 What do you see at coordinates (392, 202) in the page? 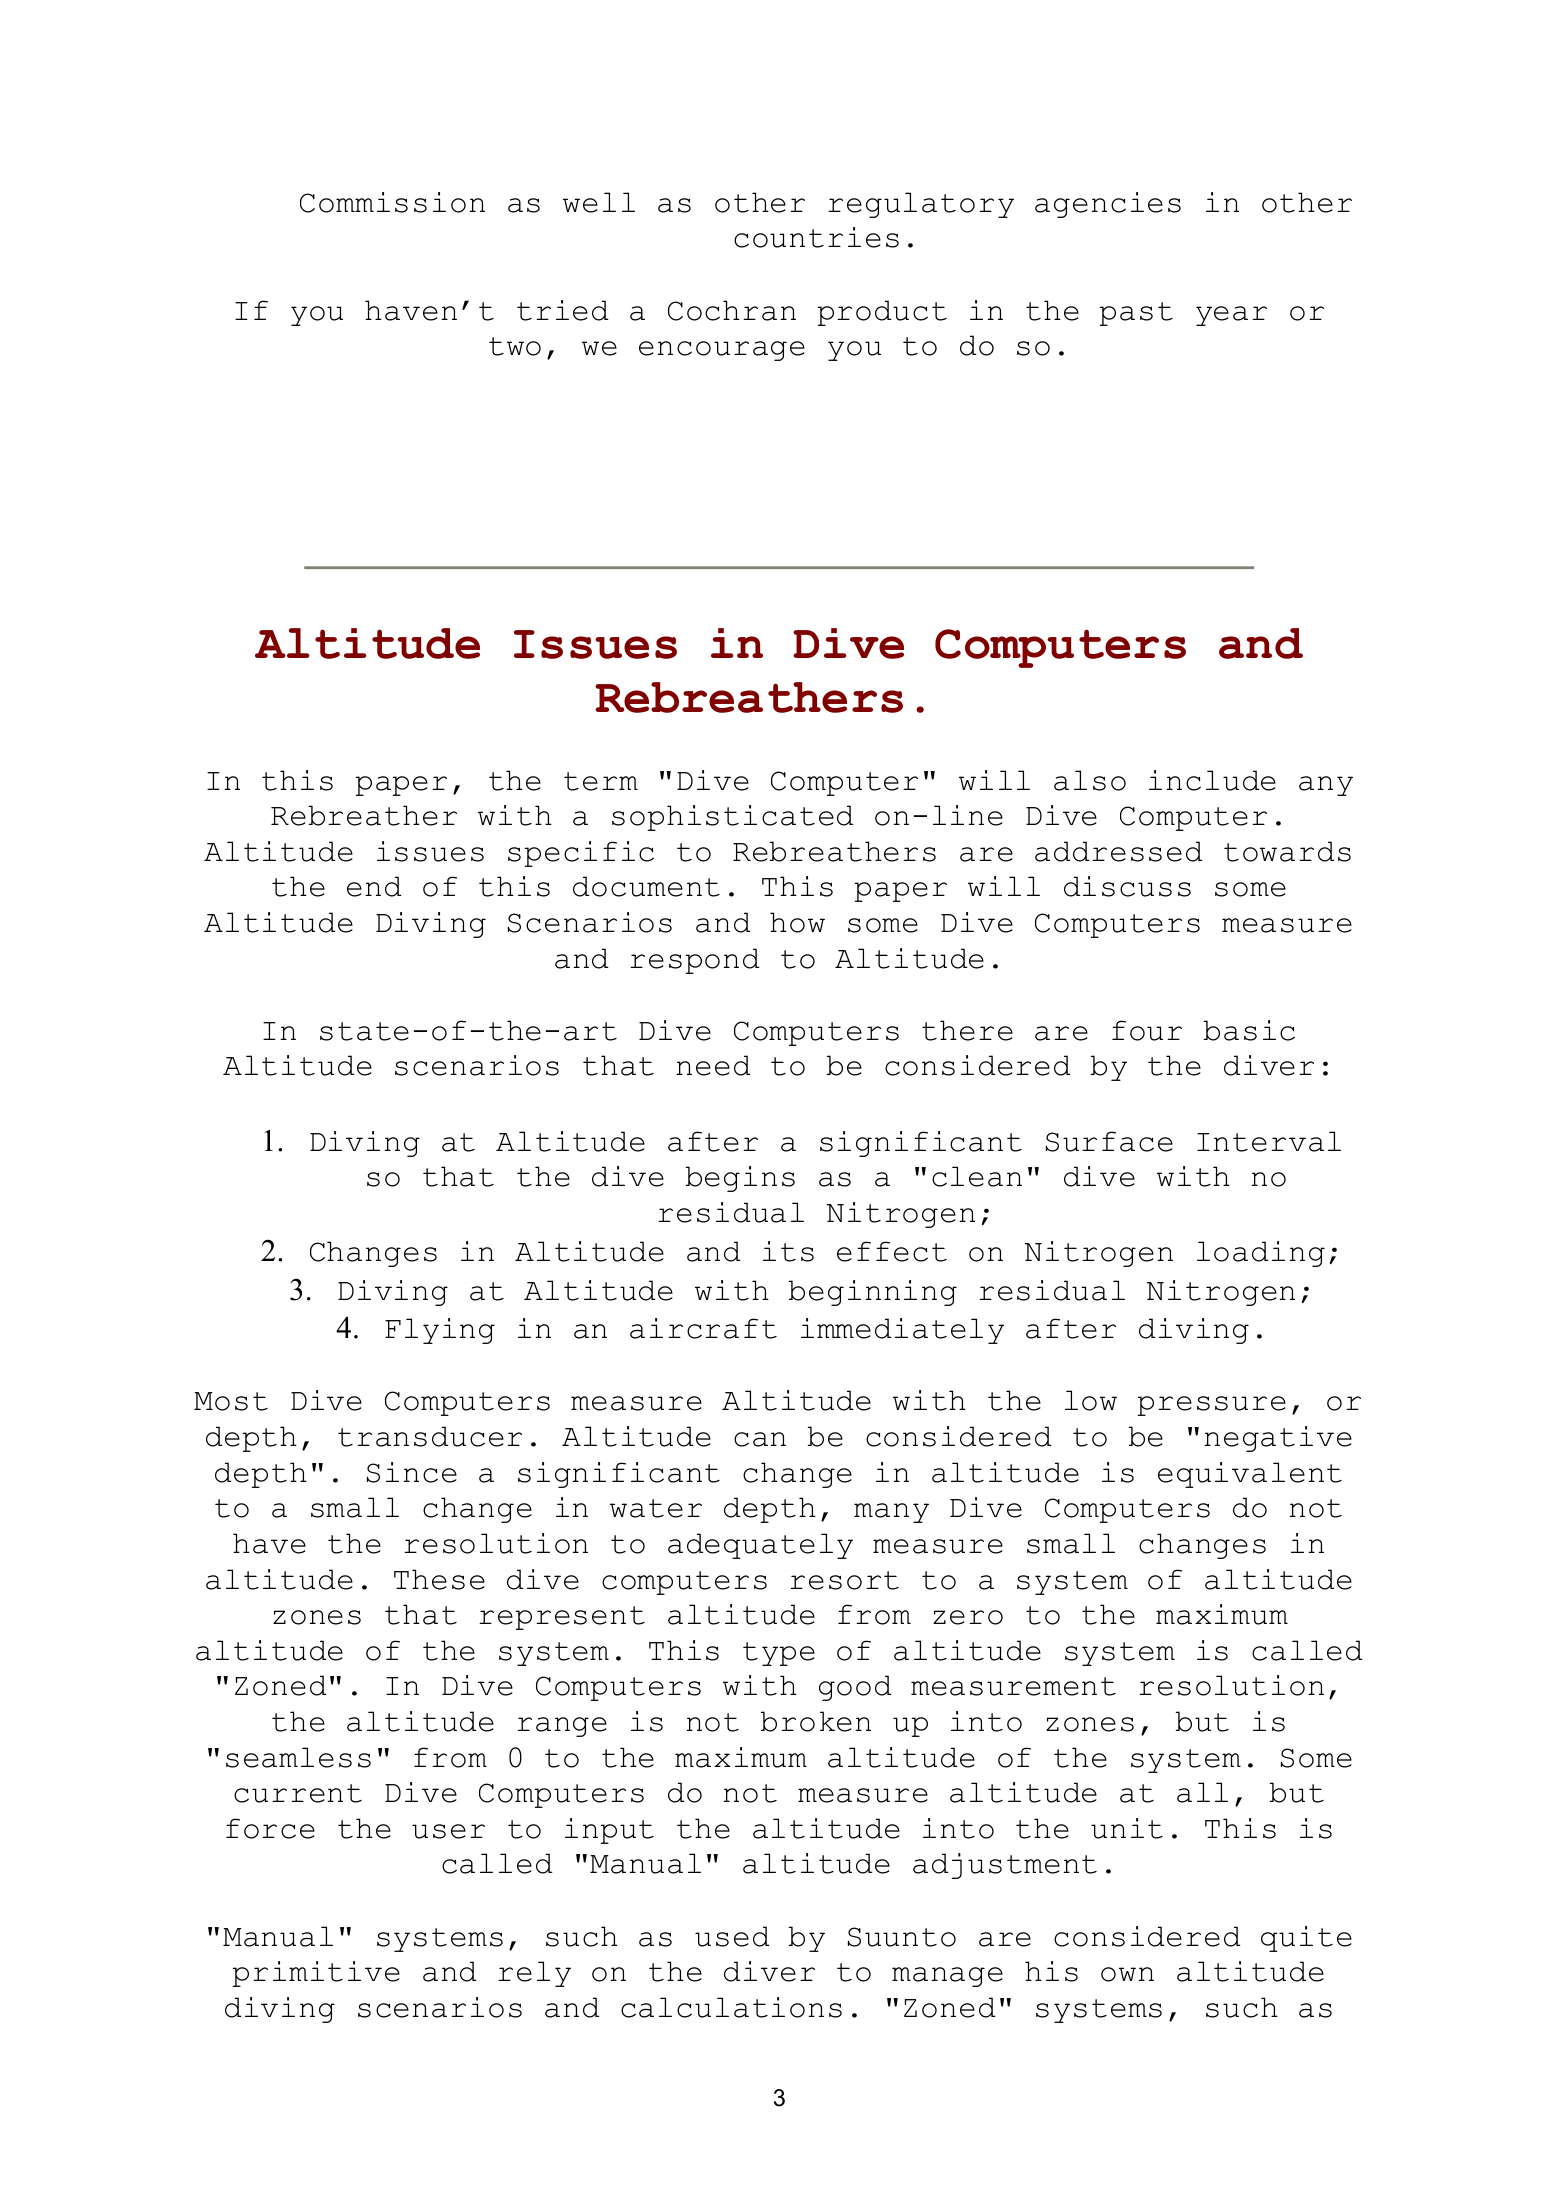
I see `Commission` at bounding box center [392, 202].
